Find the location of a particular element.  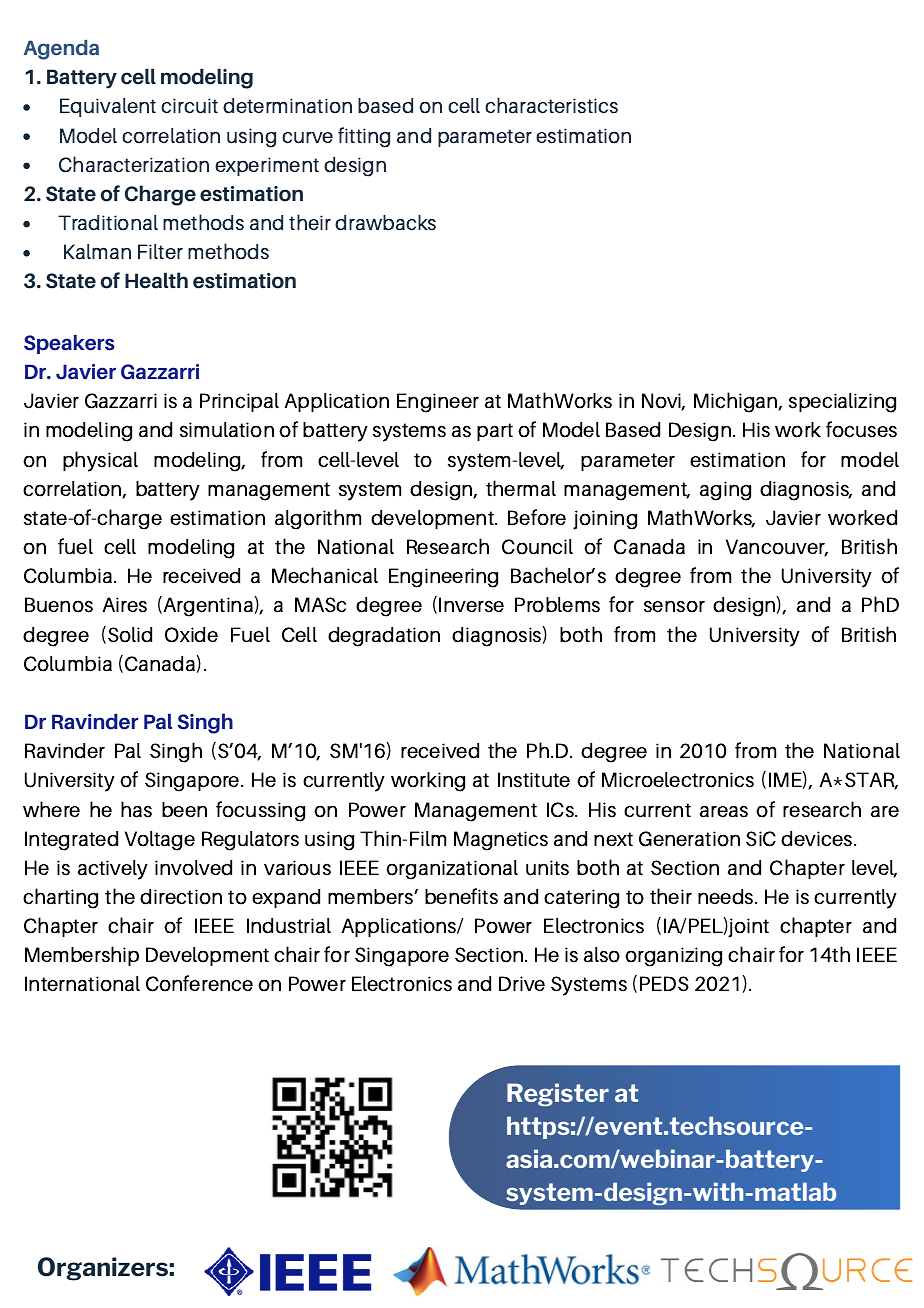

specializing is located at coordinates (842, 403).
